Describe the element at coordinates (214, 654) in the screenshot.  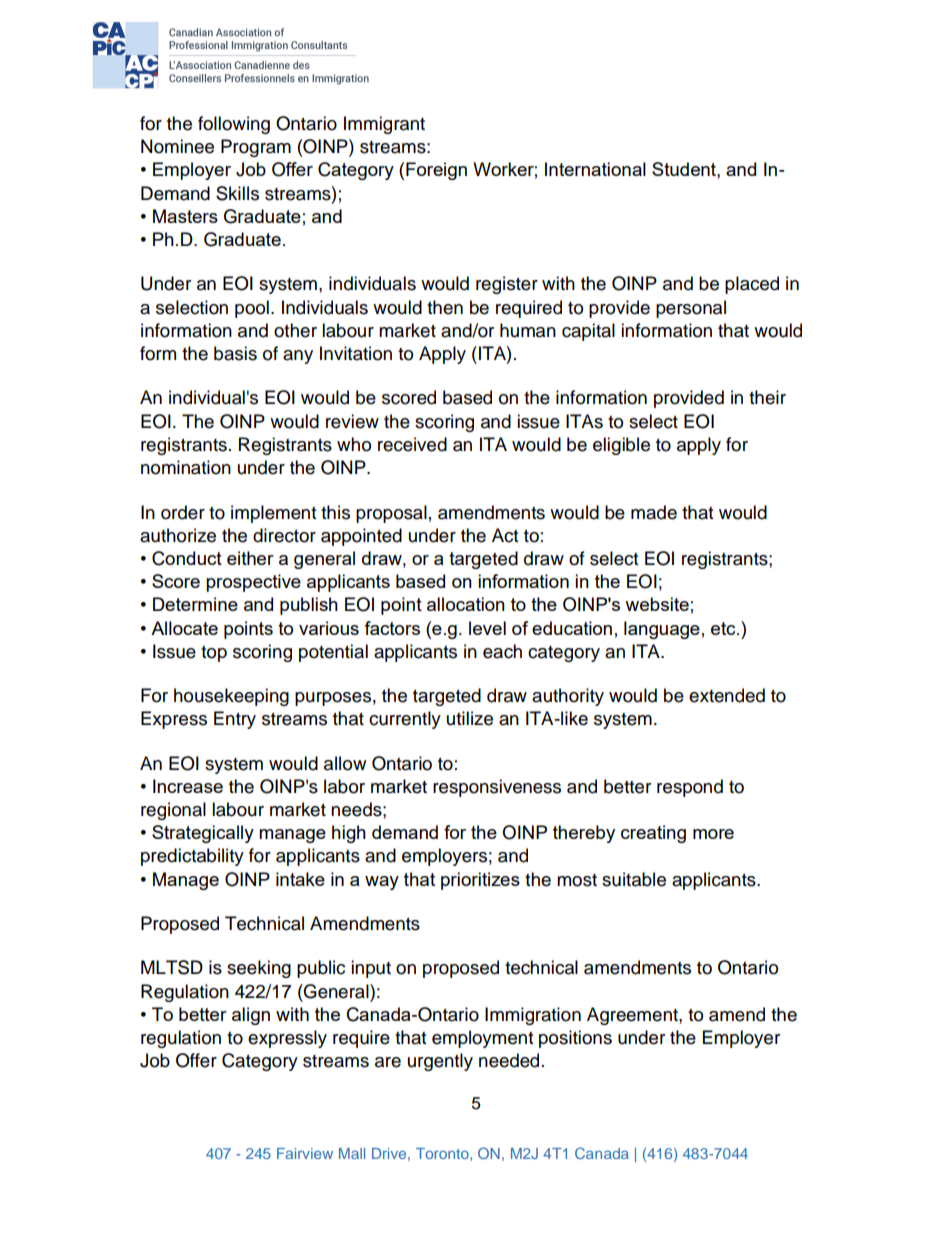
I see `top` at that location.
